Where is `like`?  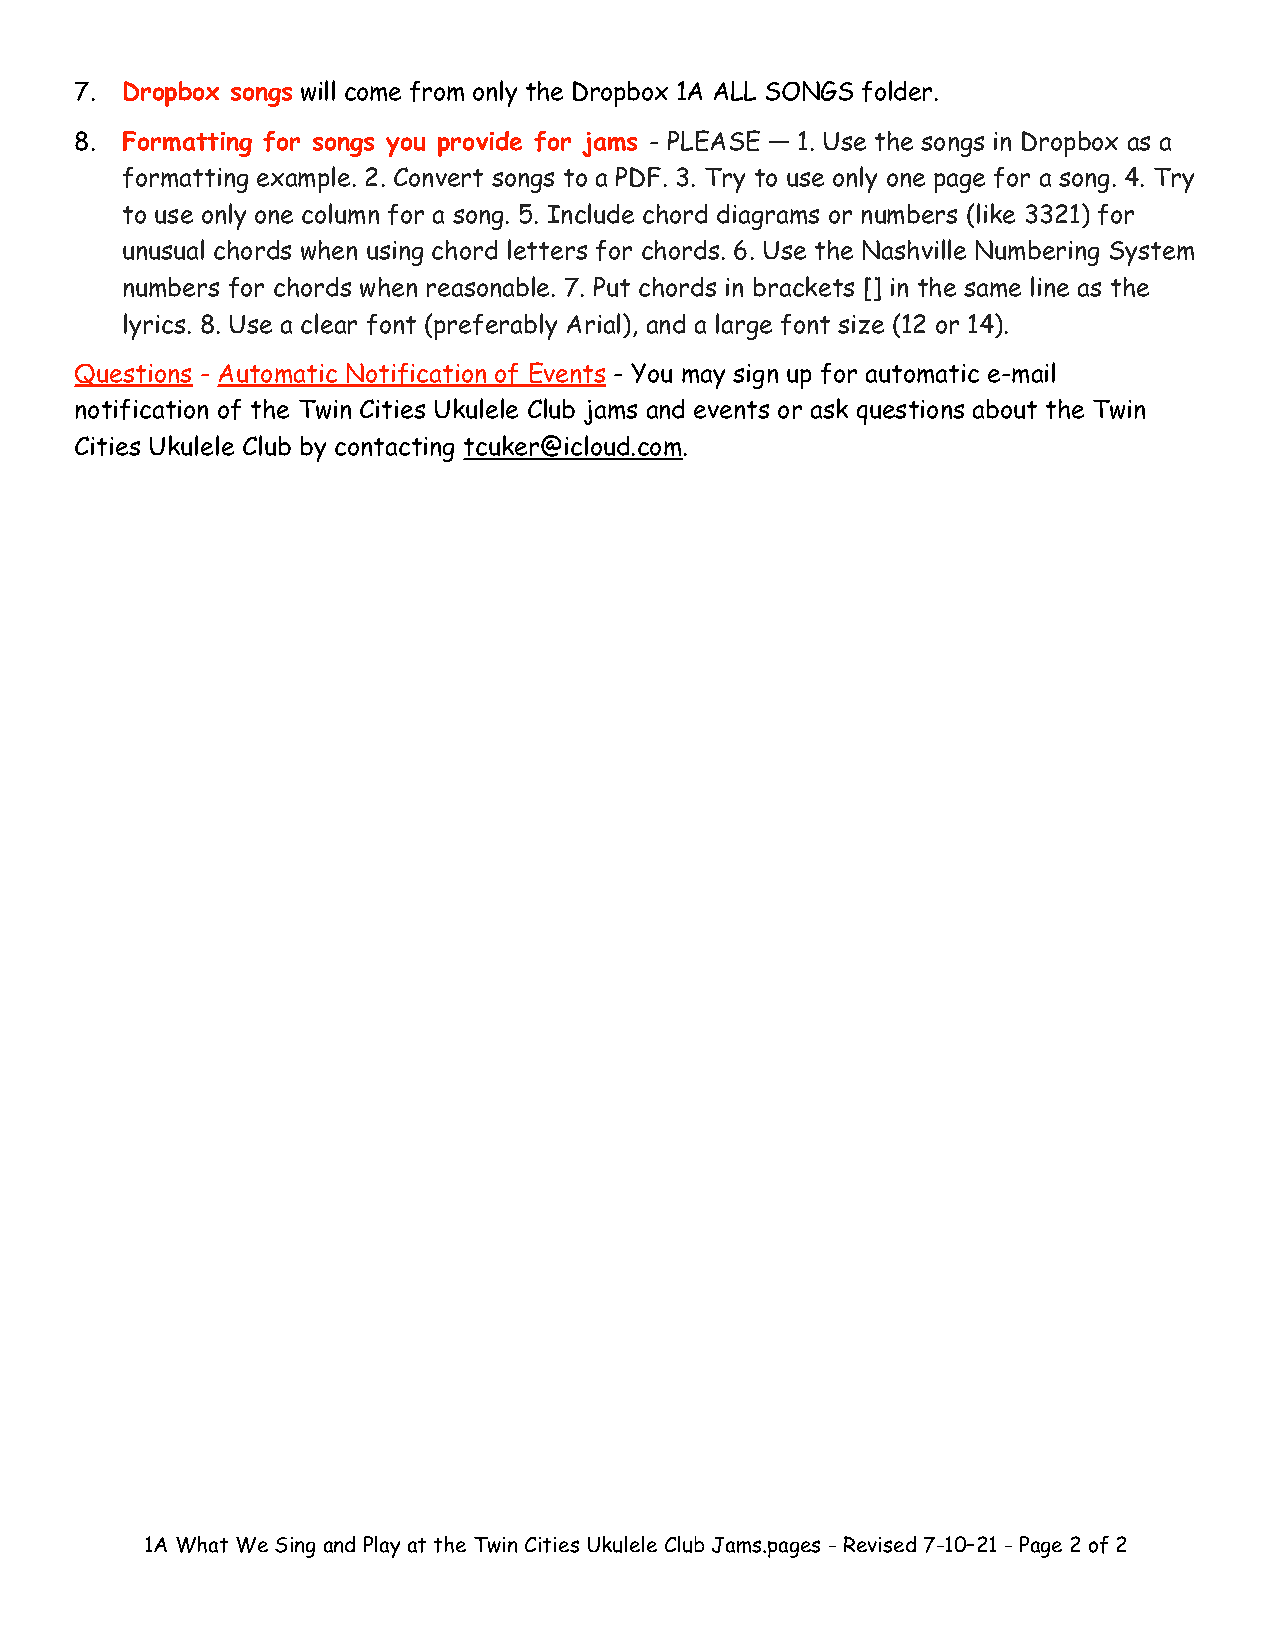
like is located at coordinates (996, 213).
